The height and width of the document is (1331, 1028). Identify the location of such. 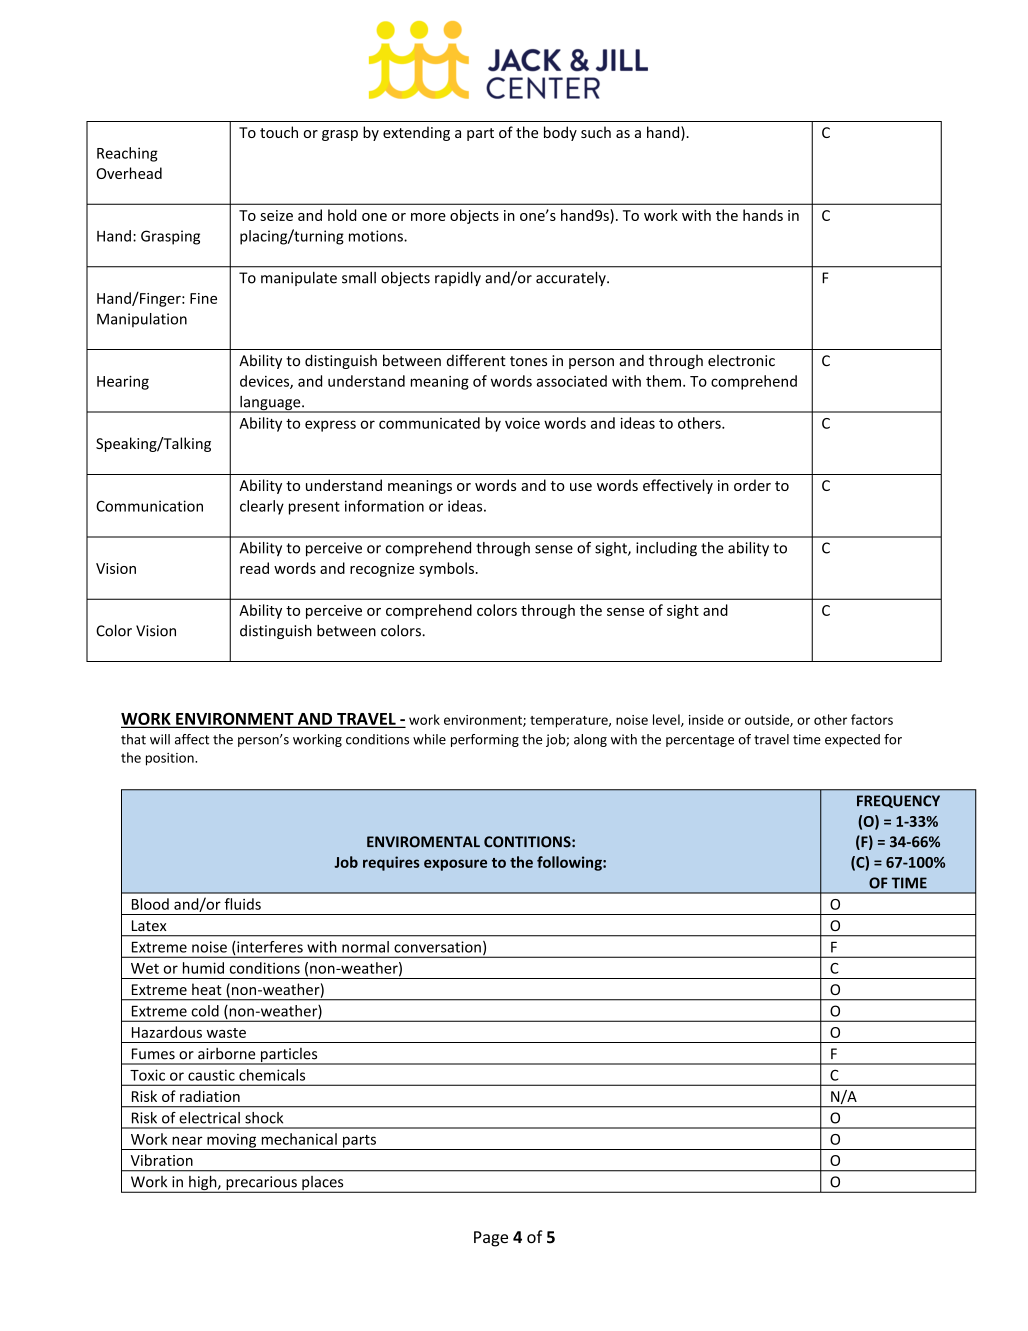
(596, 132).
